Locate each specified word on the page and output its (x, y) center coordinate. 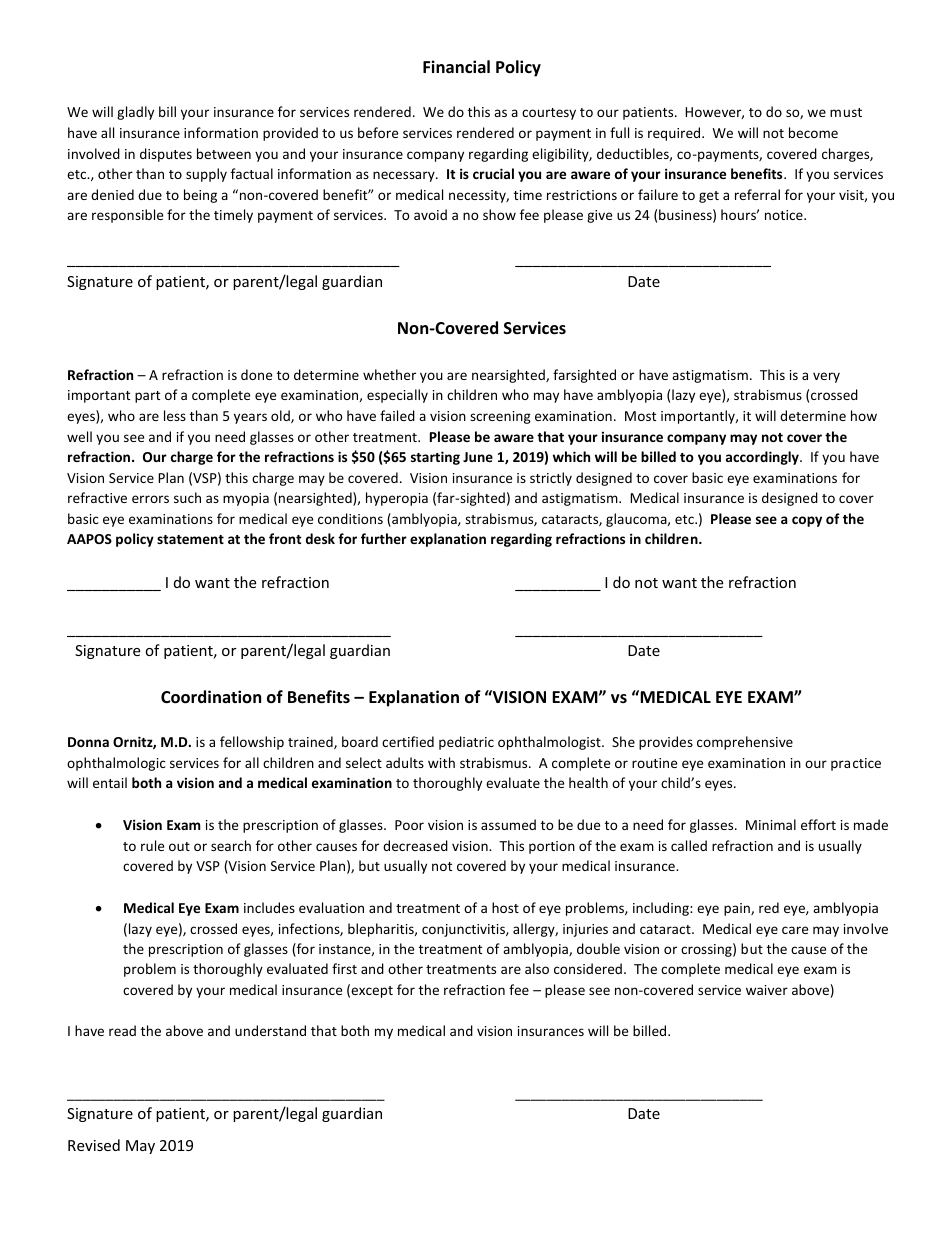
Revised (94, 1145)
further (384, 538)
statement (190, 539)
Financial (456, 66)
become (813, 132)
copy (807, 521)
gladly (135, 113)
